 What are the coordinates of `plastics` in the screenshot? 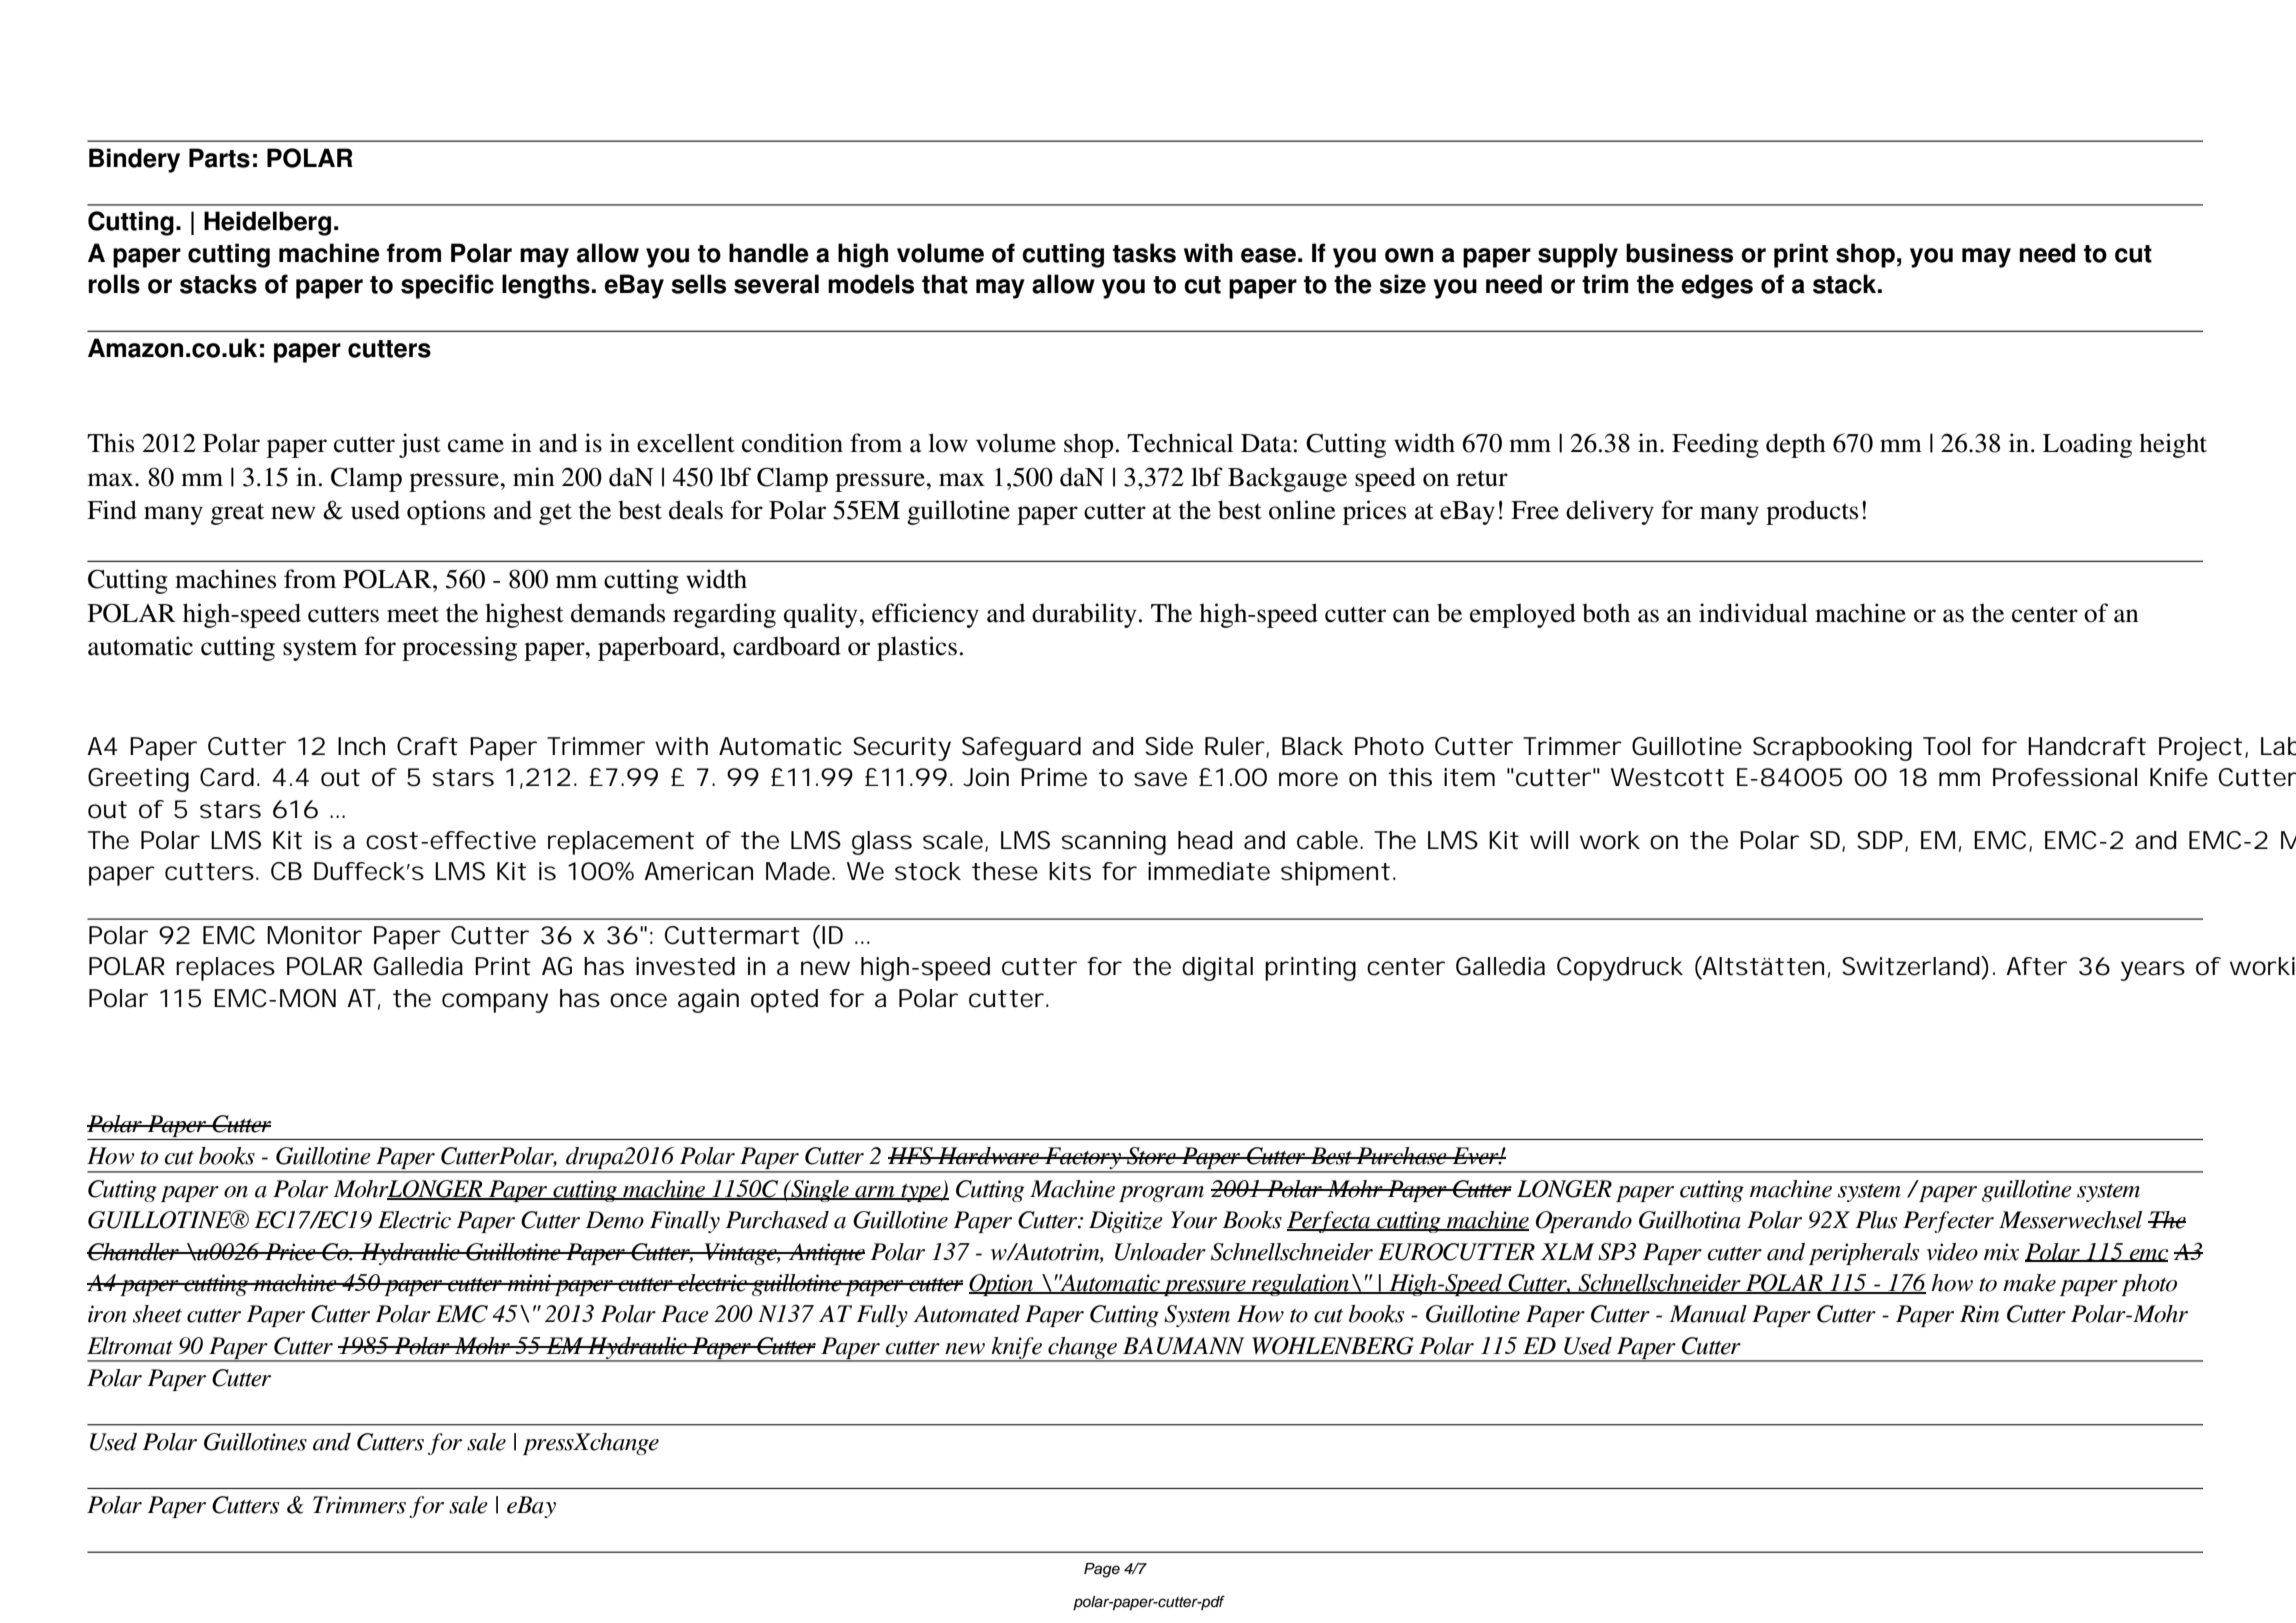 It's located at (917, 648).
